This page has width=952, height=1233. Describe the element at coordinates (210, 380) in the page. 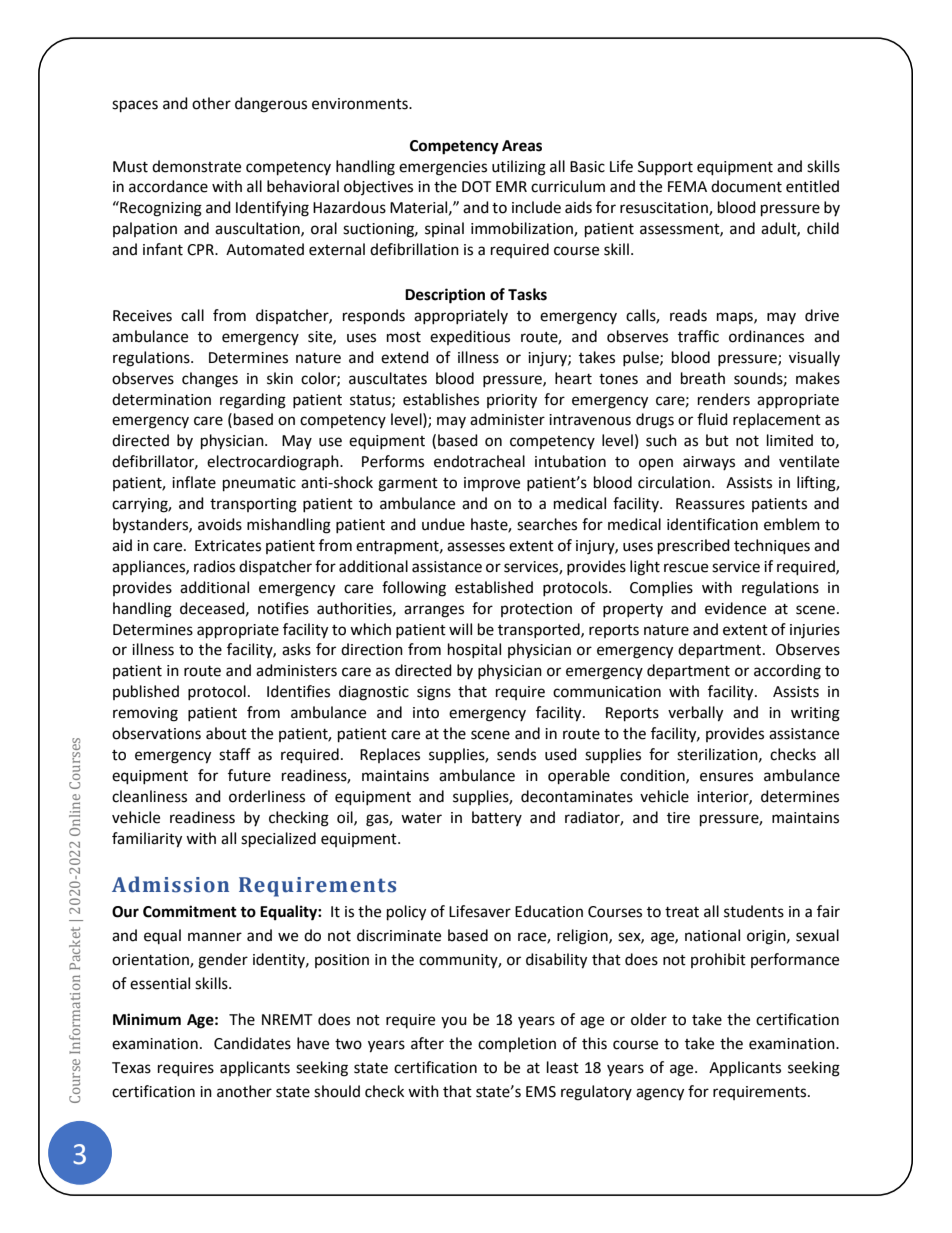

I see `changes` at that location.
